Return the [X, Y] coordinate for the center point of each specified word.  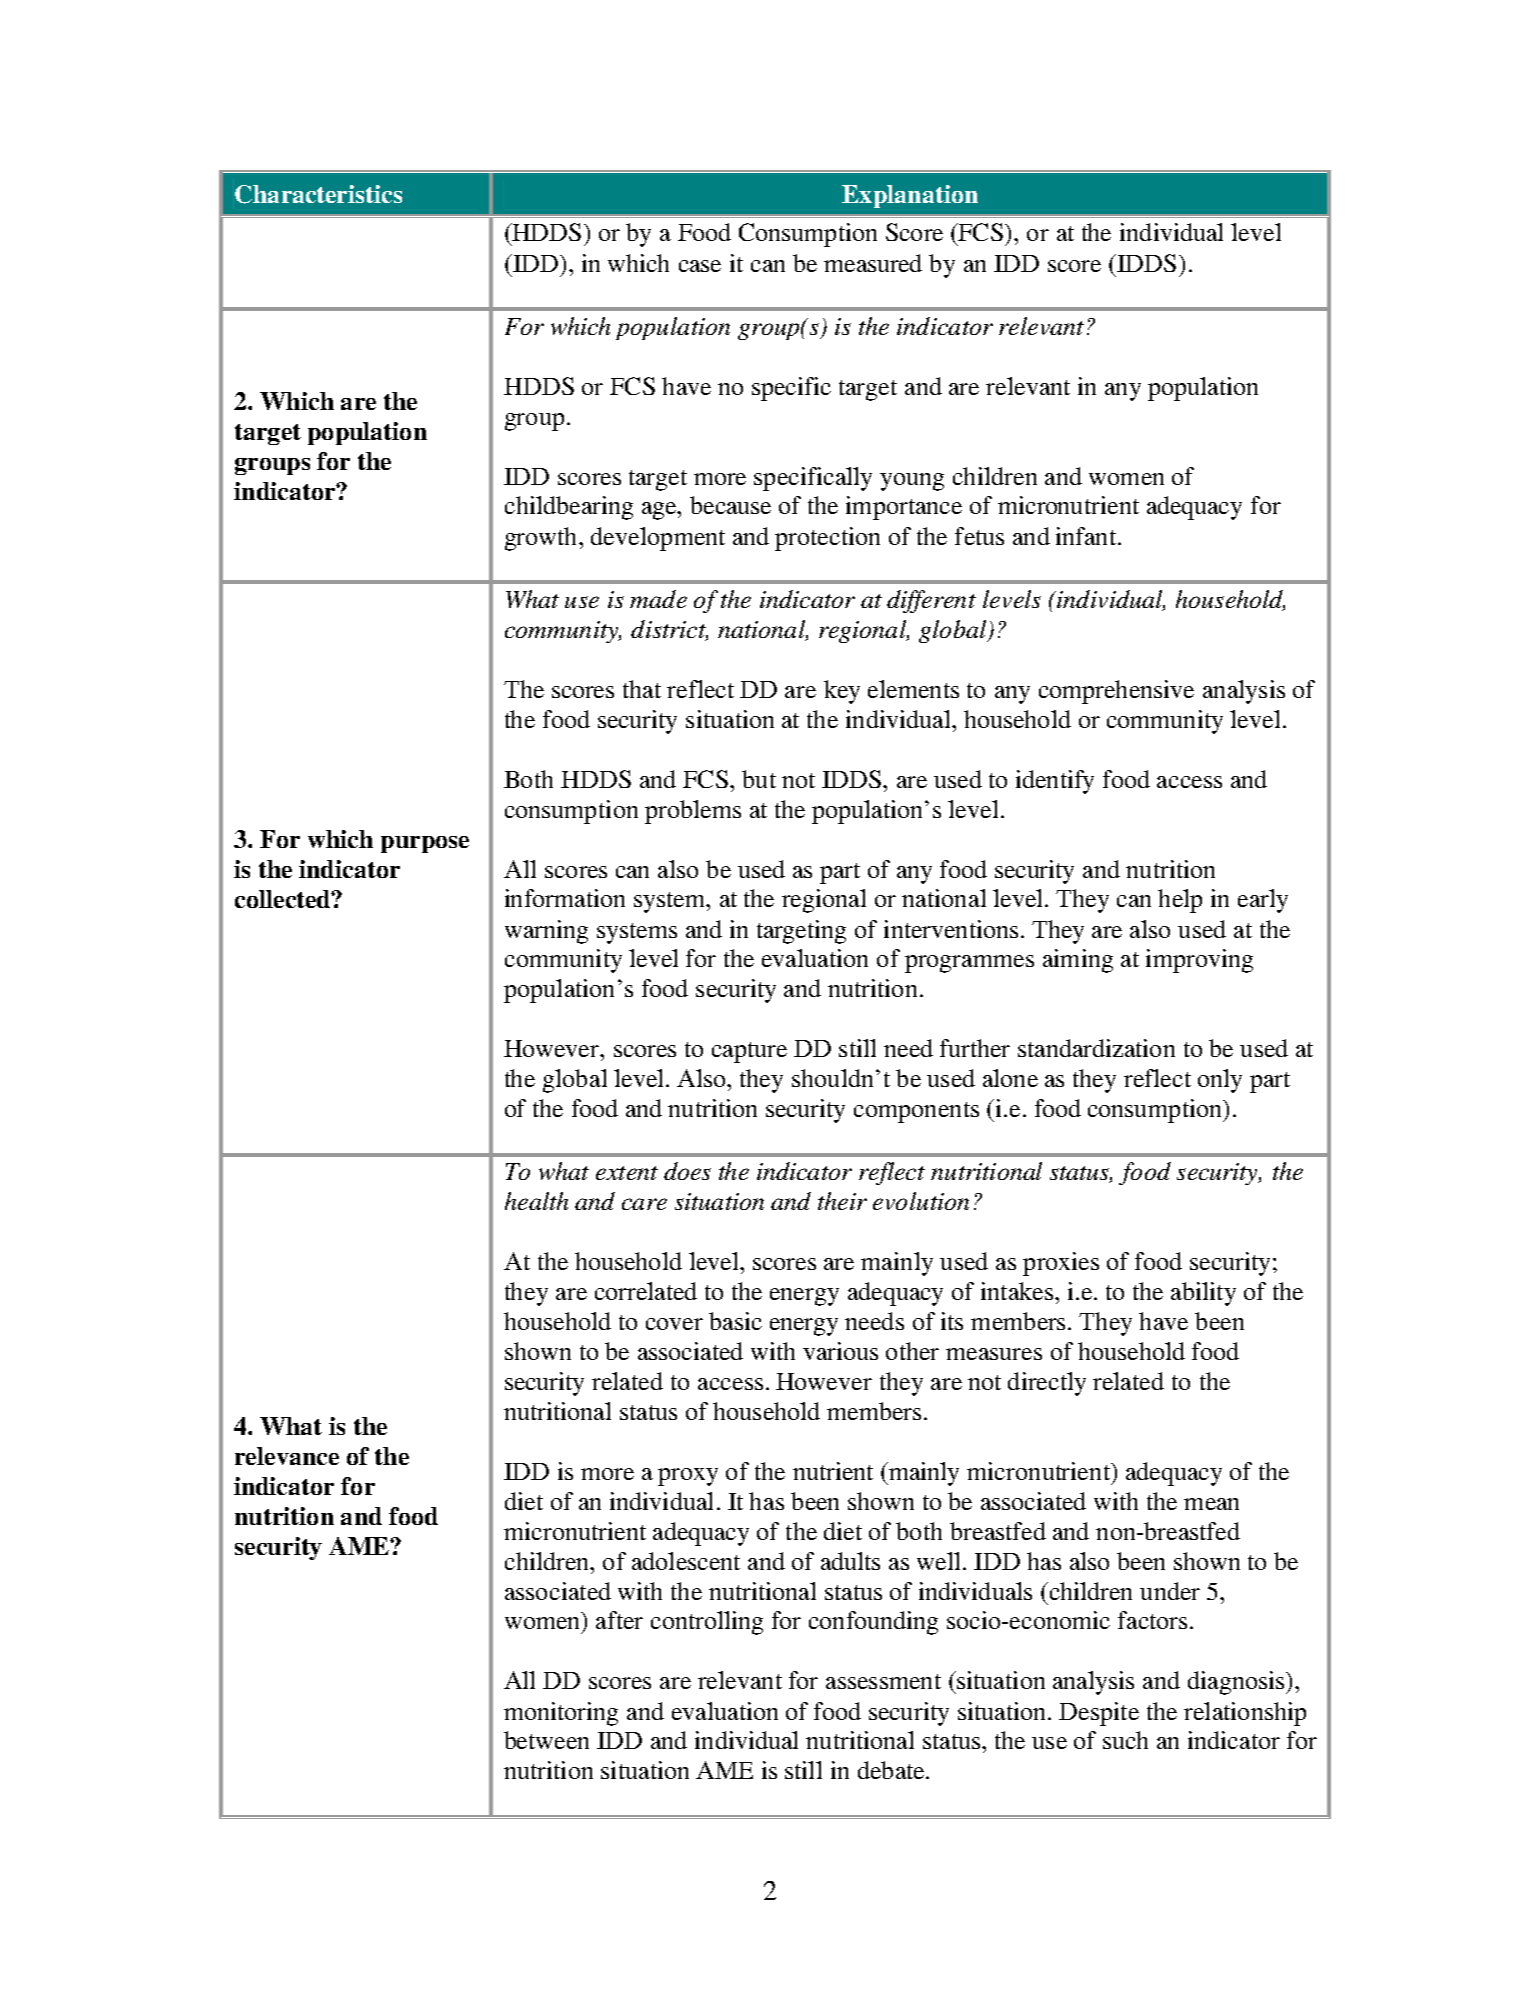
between [546, 1740]
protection [827, 539]
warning [546, 932]
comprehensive [1116, 692]
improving [1199, 961]
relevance [287, 1456]
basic [735, 1321]
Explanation [910, 196]
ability [1203, 1294]
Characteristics [318, 194]
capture [749, 1052]
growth [542, 539]
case [700, 266]
